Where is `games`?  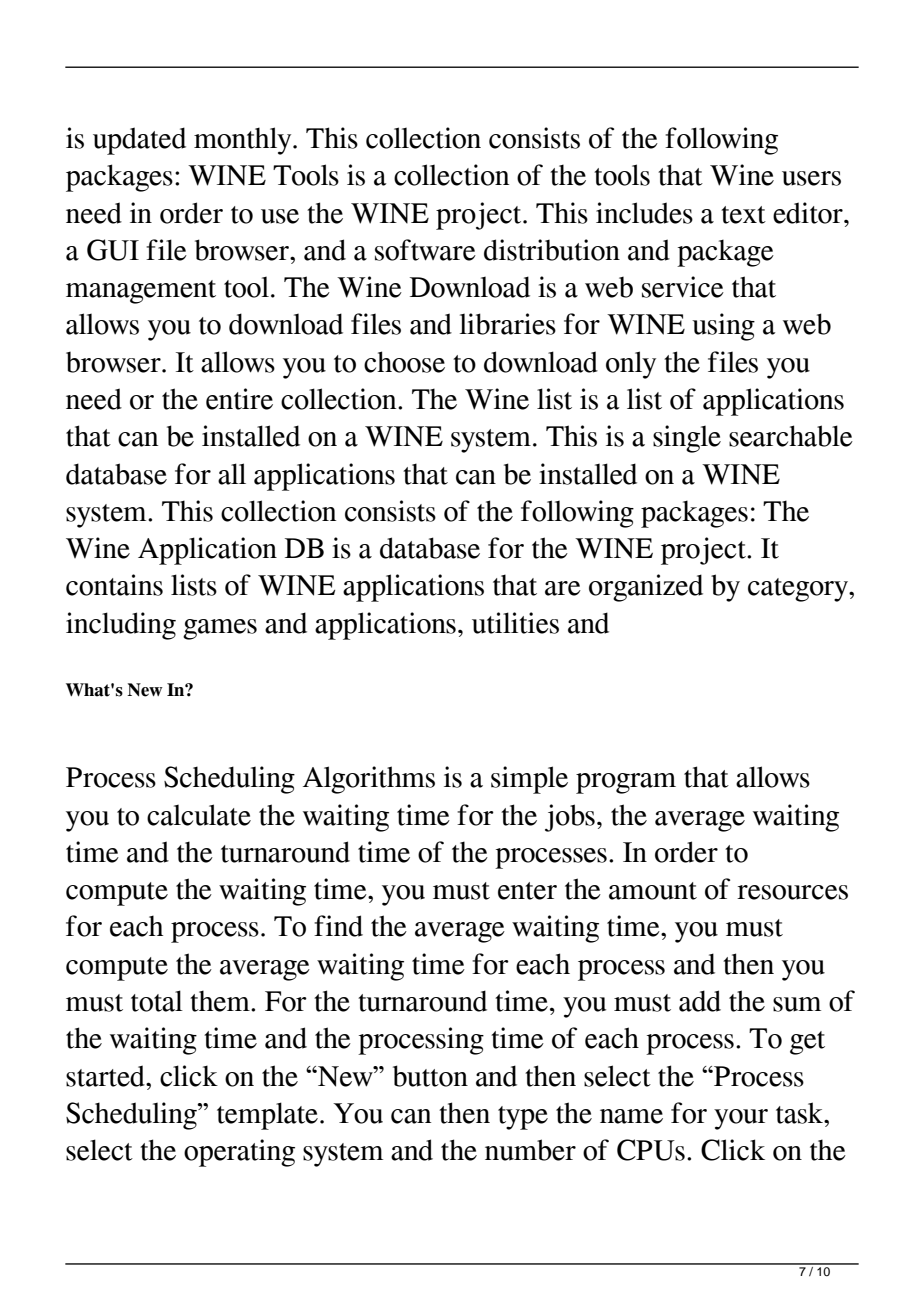 games is located at coordinates (220, 629).
